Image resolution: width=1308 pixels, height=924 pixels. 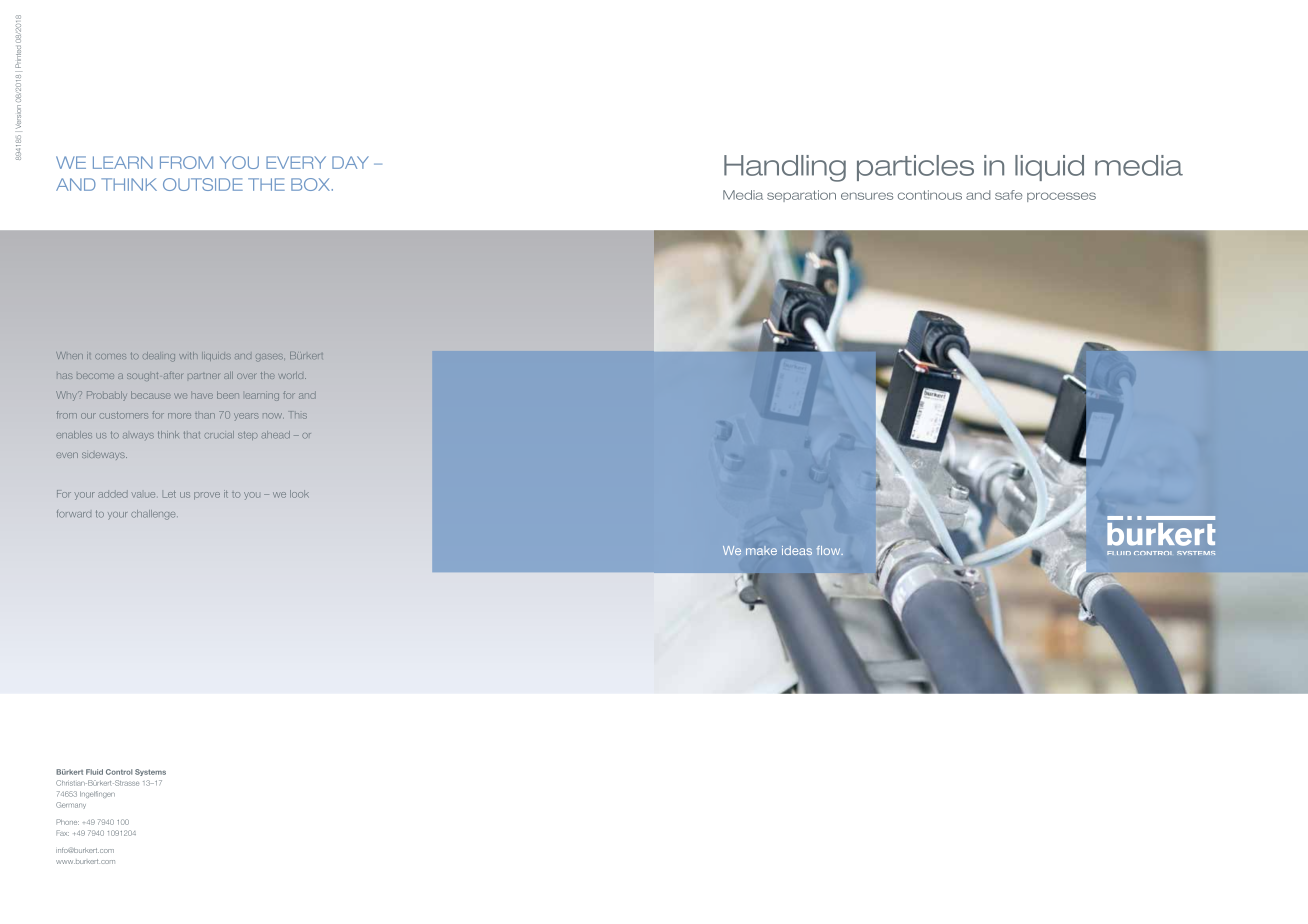 I want to click on Germany, so click(x=71, y=805).
